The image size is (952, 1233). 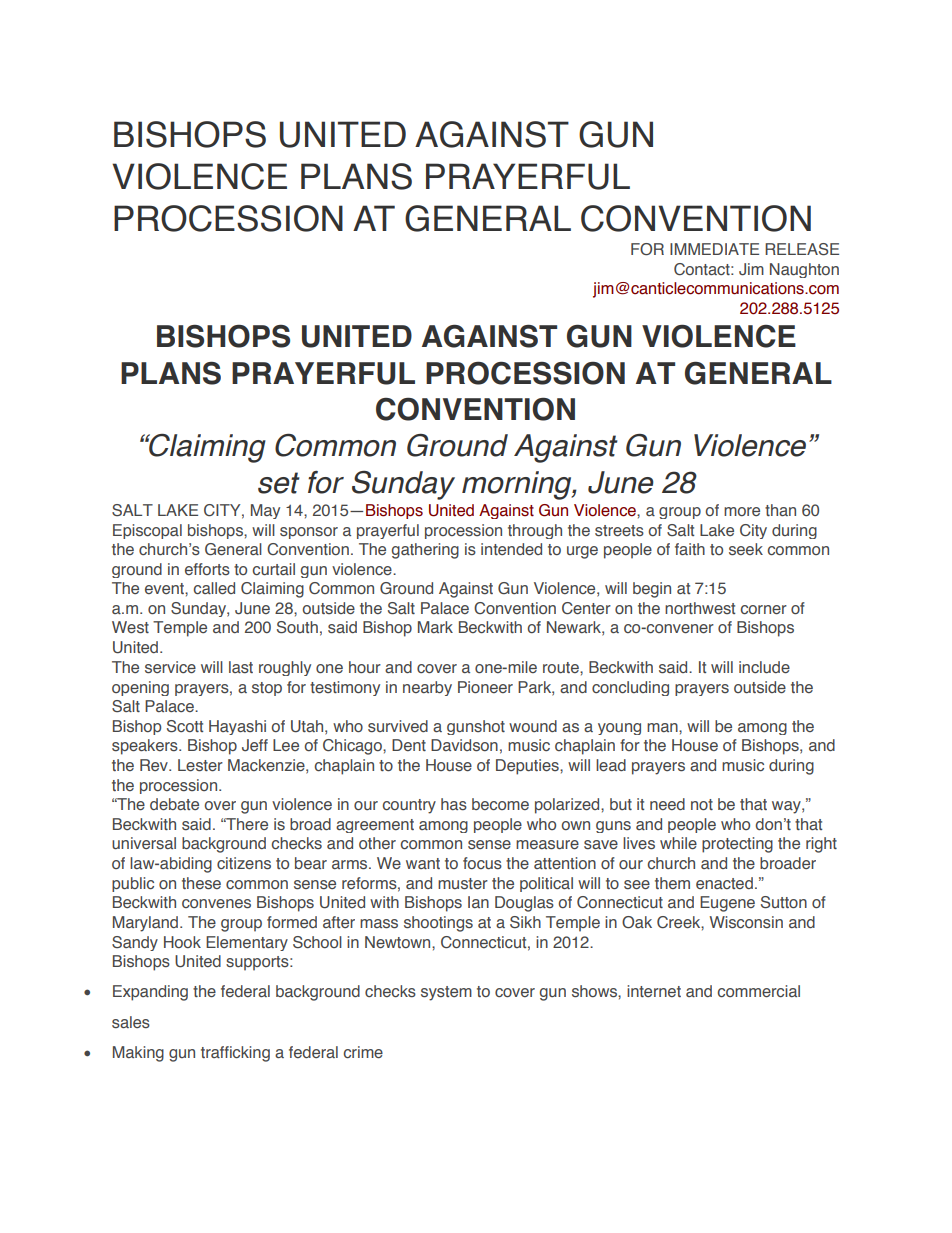 What do you see at coordinates (482, 863) in the image?
I see `focus` at bounding box center [482, 863].
